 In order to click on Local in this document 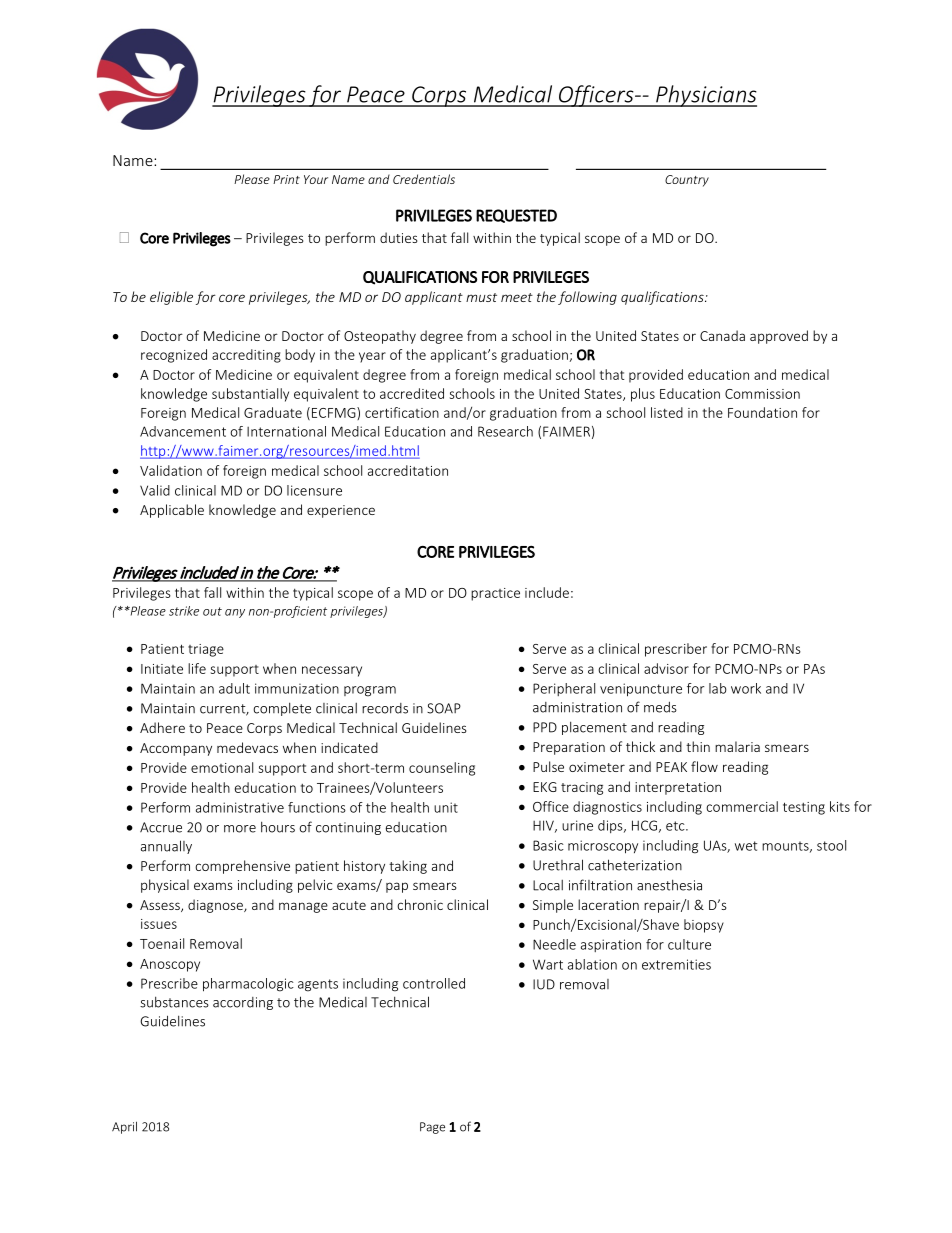, I will do `click(548, 885)`.
